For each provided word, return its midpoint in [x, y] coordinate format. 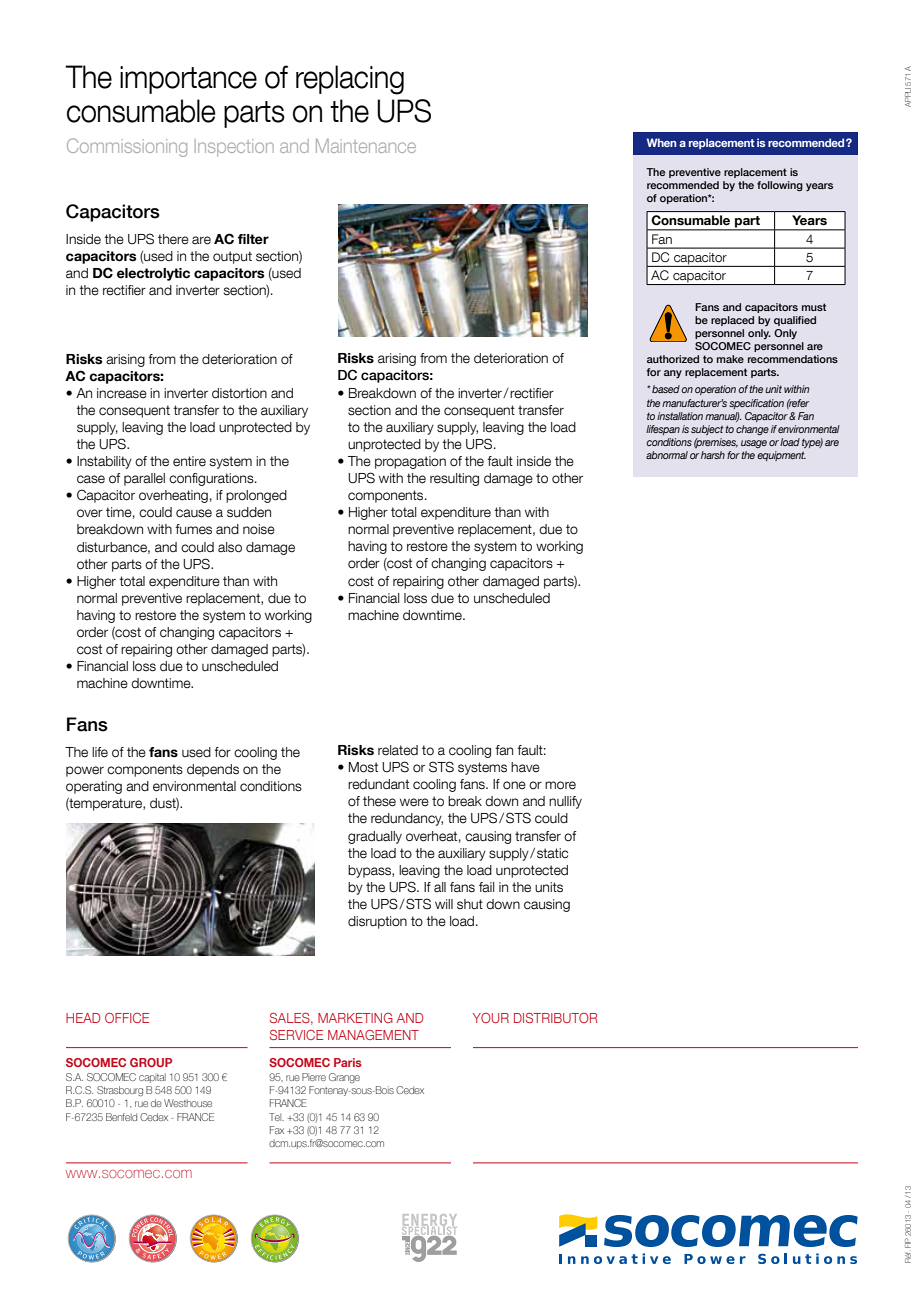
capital [152, 1078]
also [230, 547]
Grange [344, 1078]
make [730, 359]
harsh [713, 455]
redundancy [407, 819]
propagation [410, 462]
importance [188, 80]
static [552, 853]
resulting [454, 479]
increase [122, 393]
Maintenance [366, 146]
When [661, 142]
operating [94, 787]
